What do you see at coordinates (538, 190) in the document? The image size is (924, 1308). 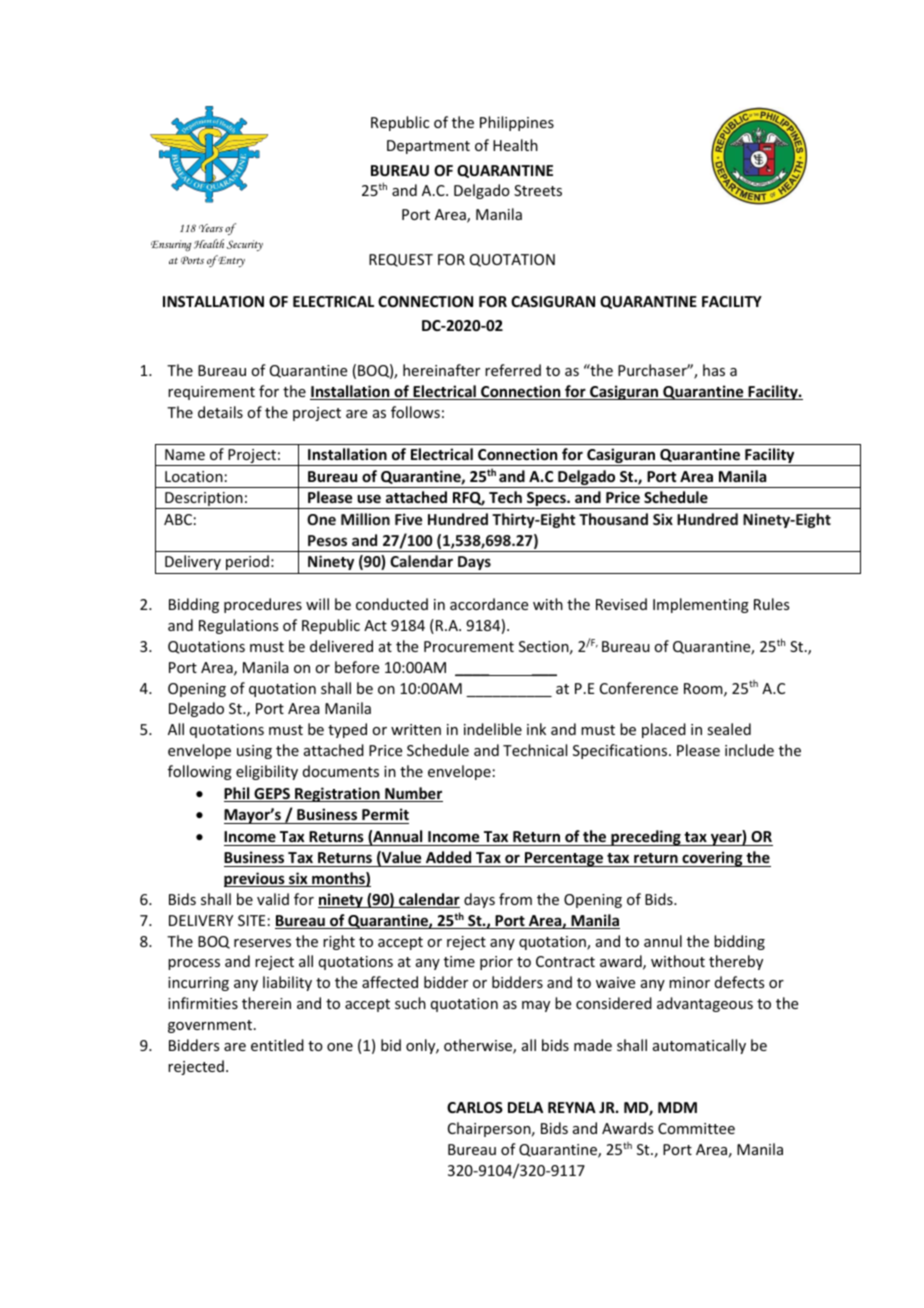 I see `Streets` at bounding box center [538, 190].
